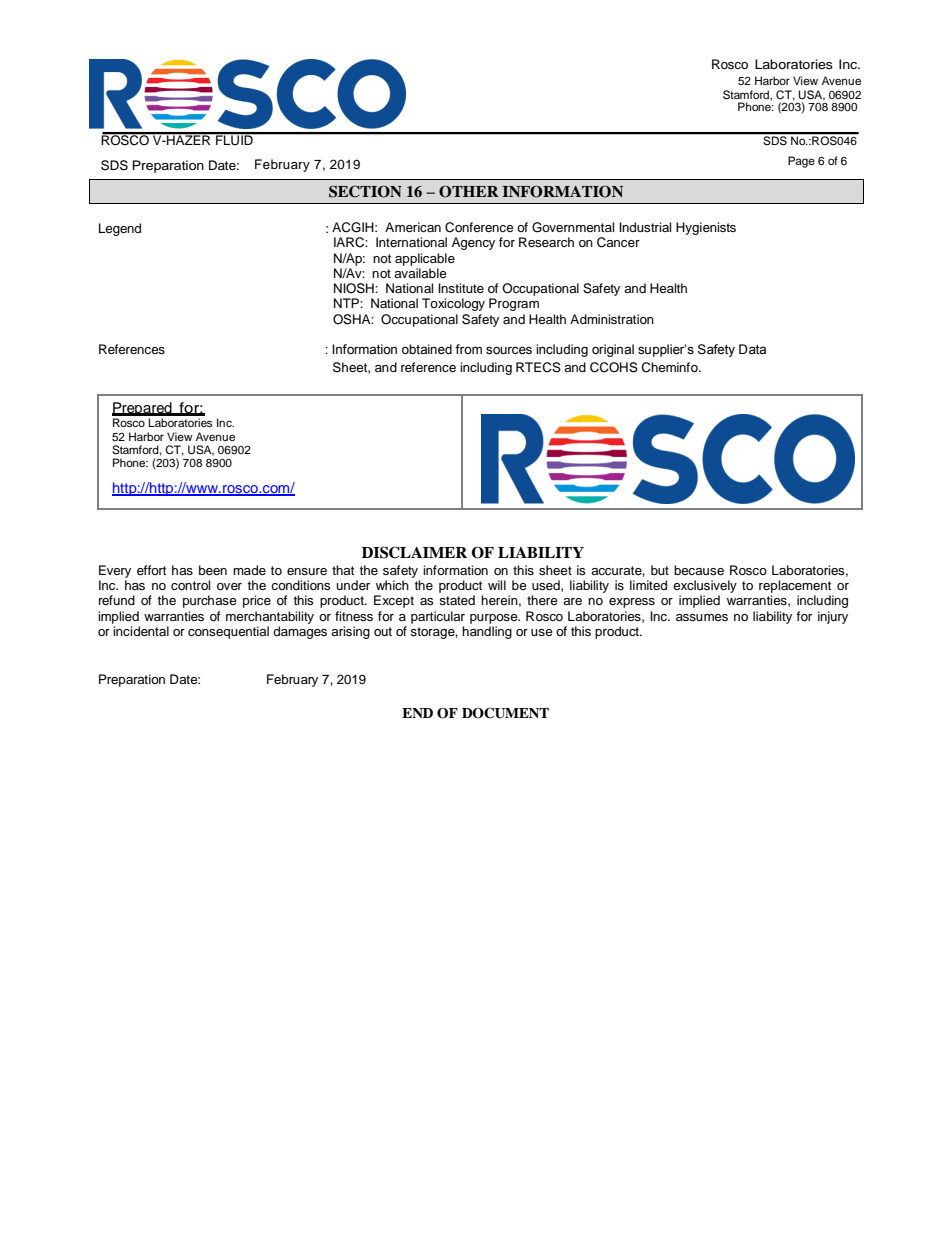 This screenshot has height=1233, width=952. Describe the element at coordinates (469, 191) in the screenshot. I see `OTHER` at that location.
